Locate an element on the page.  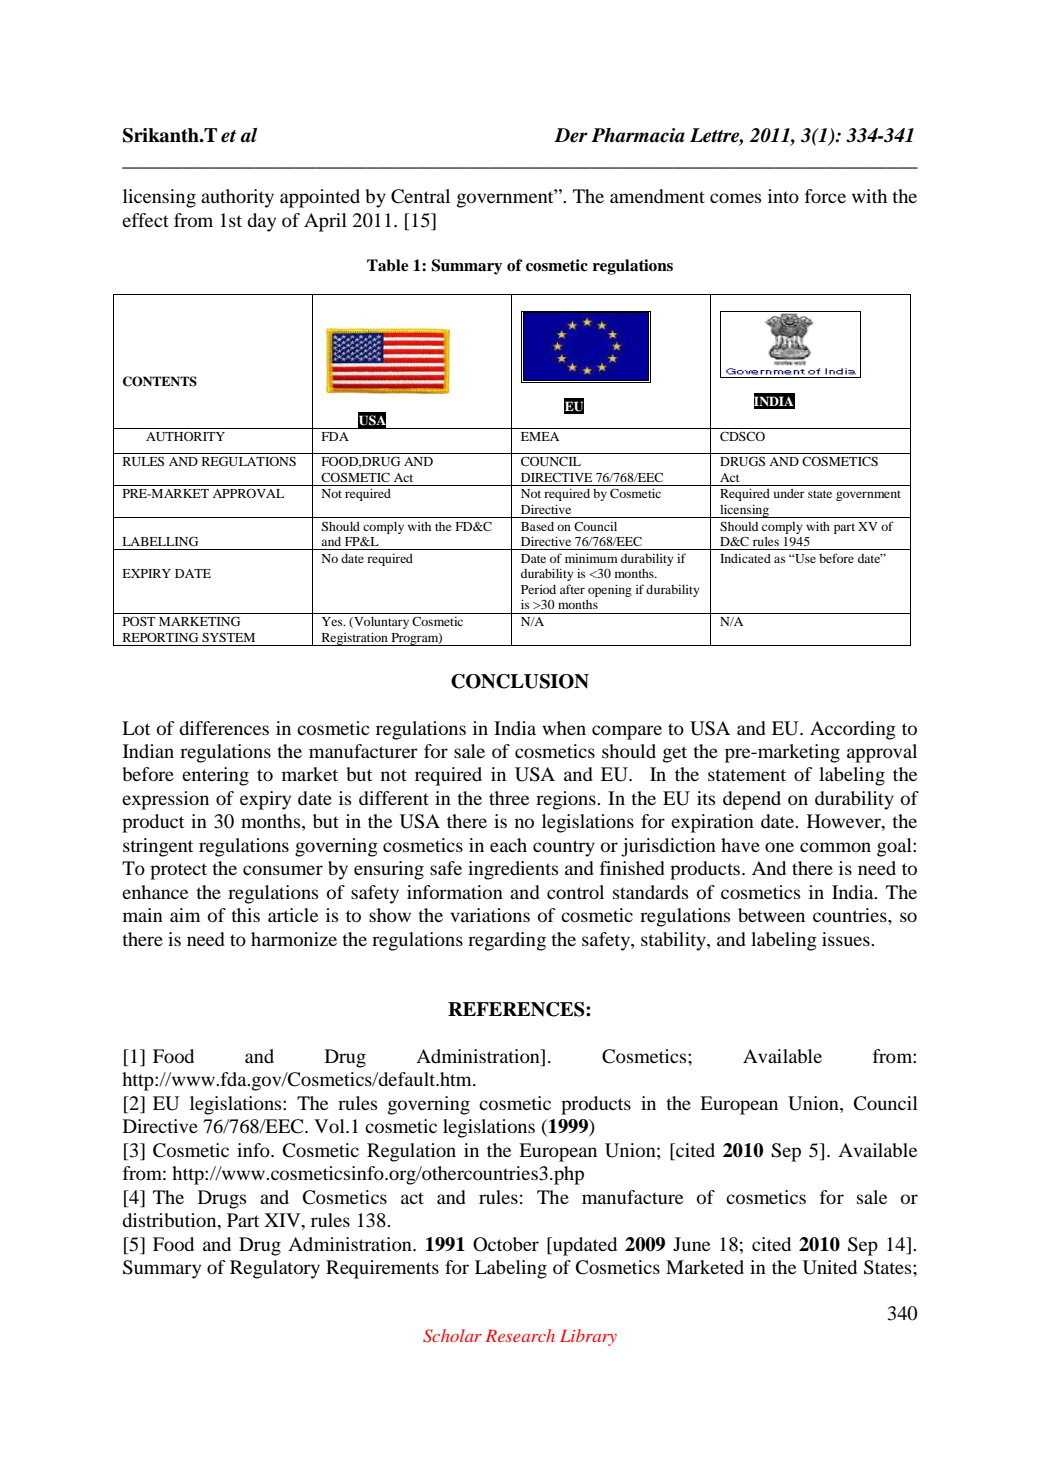
day is located at coordinates (261, 222).
